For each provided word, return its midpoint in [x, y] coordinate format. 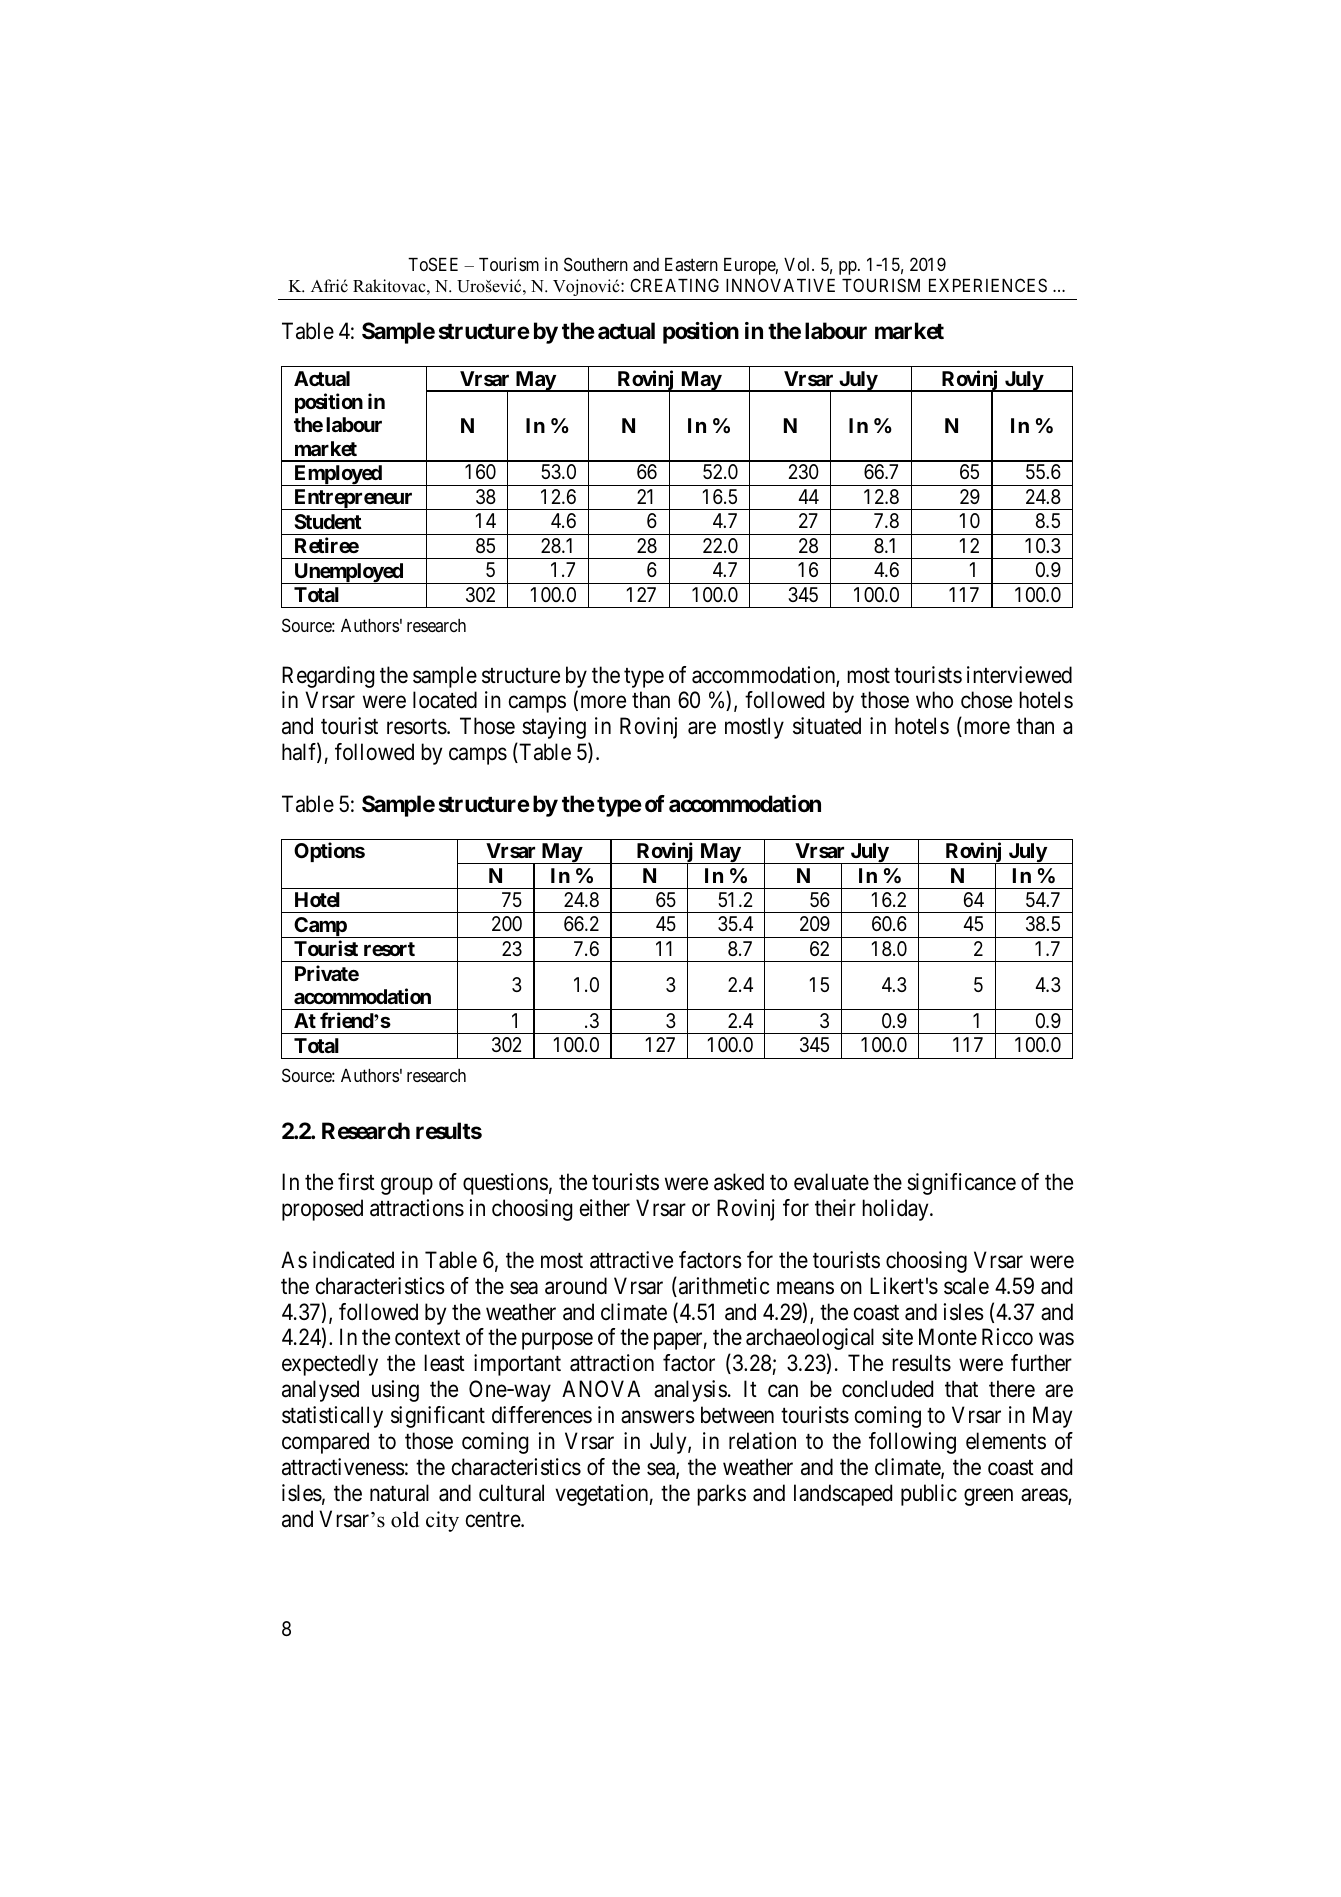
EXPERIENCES [988, 285]
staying [554, 728]
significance [961, 1184]
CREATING [674, 285]
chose [986, 700]
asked [739, 1182]
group [407, 1186]
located [445, 700]
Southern [596, 264]
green [988, 1497]
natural [399, 1493]
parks [721, 1495]
